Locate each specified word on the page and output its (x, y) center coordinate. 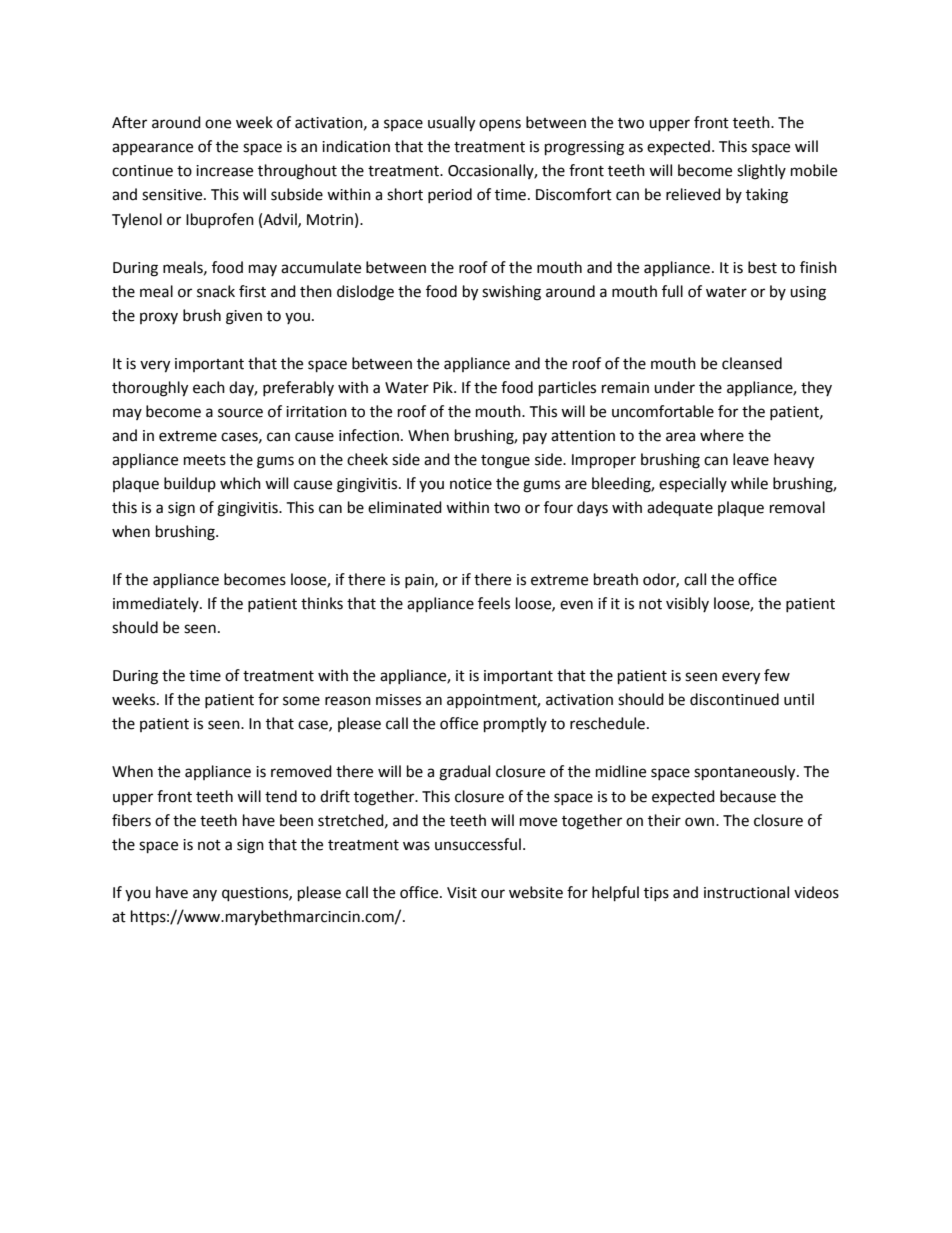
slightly (761, 172)
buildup (190, 484)
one (218, 124)
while (749, 483)
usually (451, 124)
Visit (462, 893)
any (205, 895)
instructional (746, 892)
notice (471, 484)
